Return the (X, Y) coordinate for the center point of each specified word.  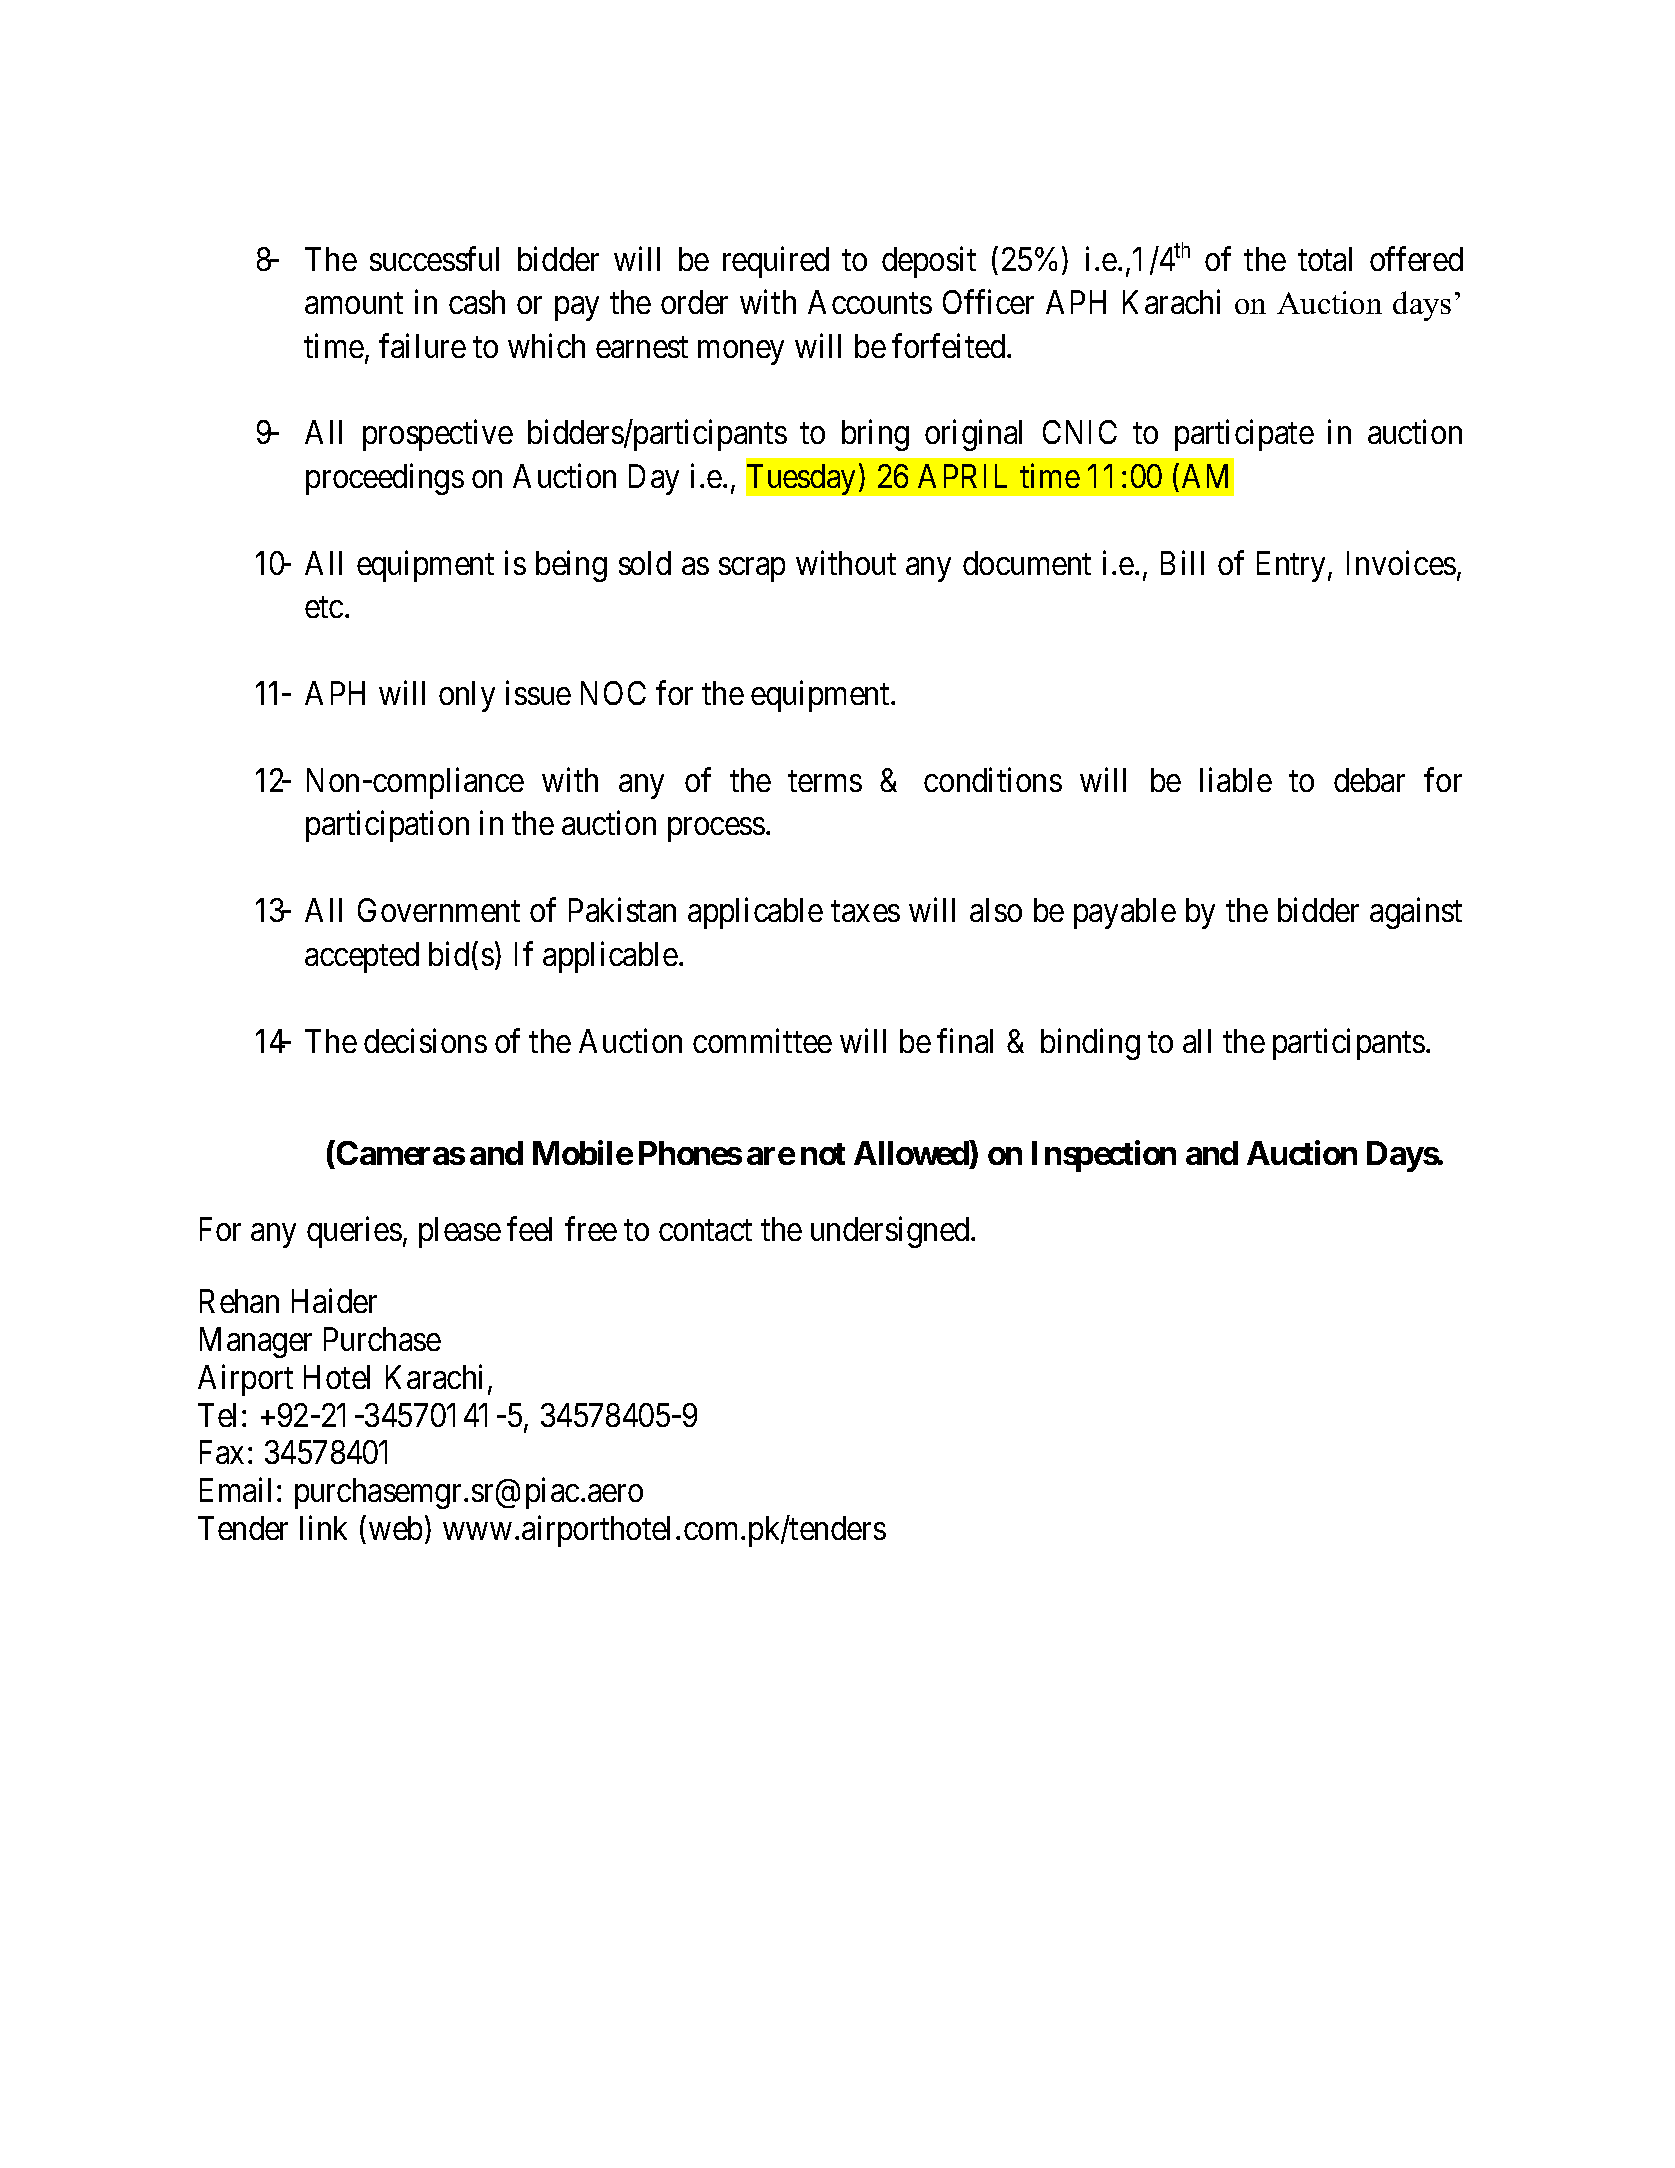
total (1325, 259)
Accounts (870, 302)
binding (1090, 1044)
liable (1236, 780)
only (467, 696)
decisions (425, 1040)
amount (354, 303)
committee (762, 1040)
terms (825, 781)
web (395, 1528)
